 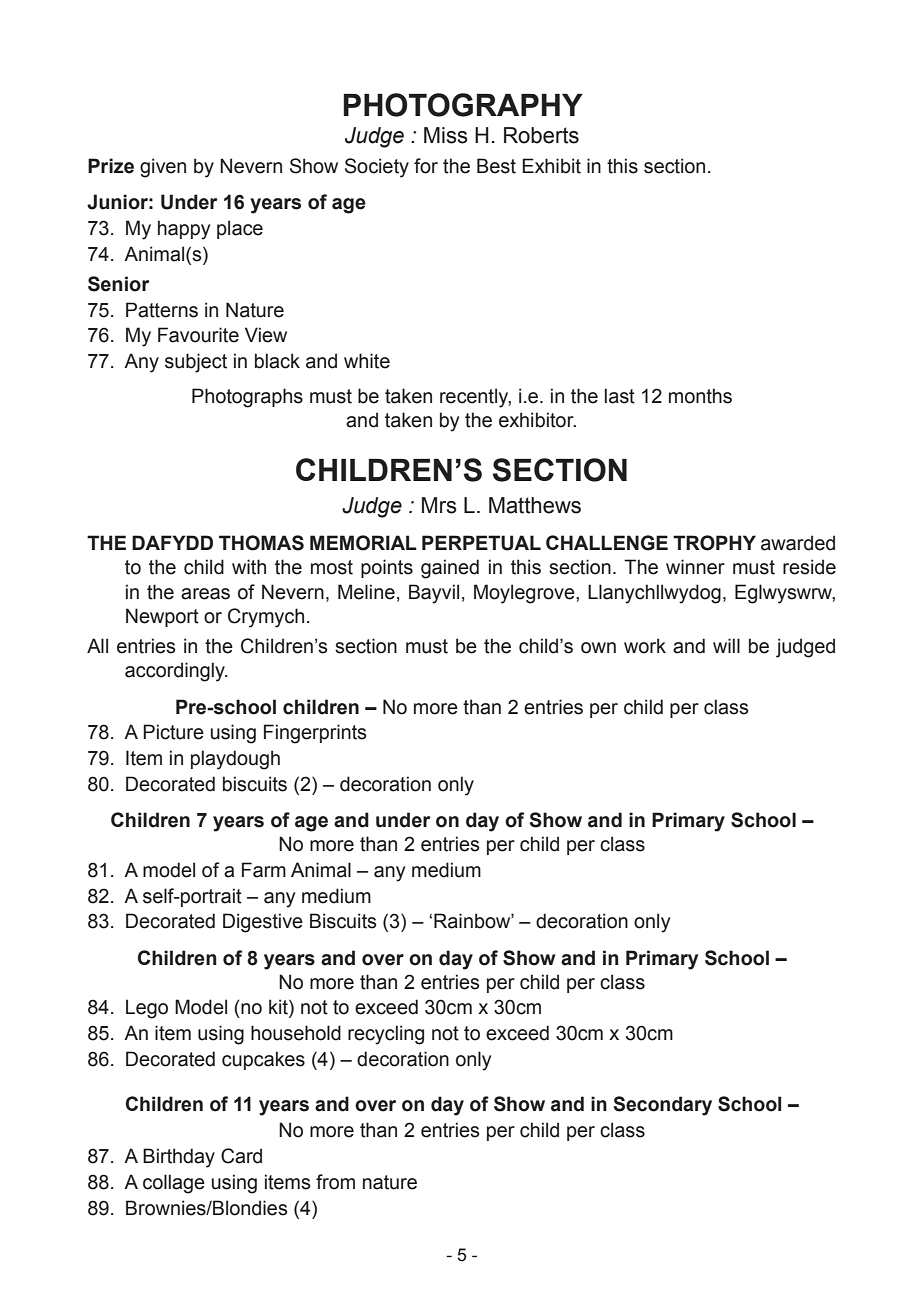 I want to click on TROPHY, so click(x=714, y=543).
